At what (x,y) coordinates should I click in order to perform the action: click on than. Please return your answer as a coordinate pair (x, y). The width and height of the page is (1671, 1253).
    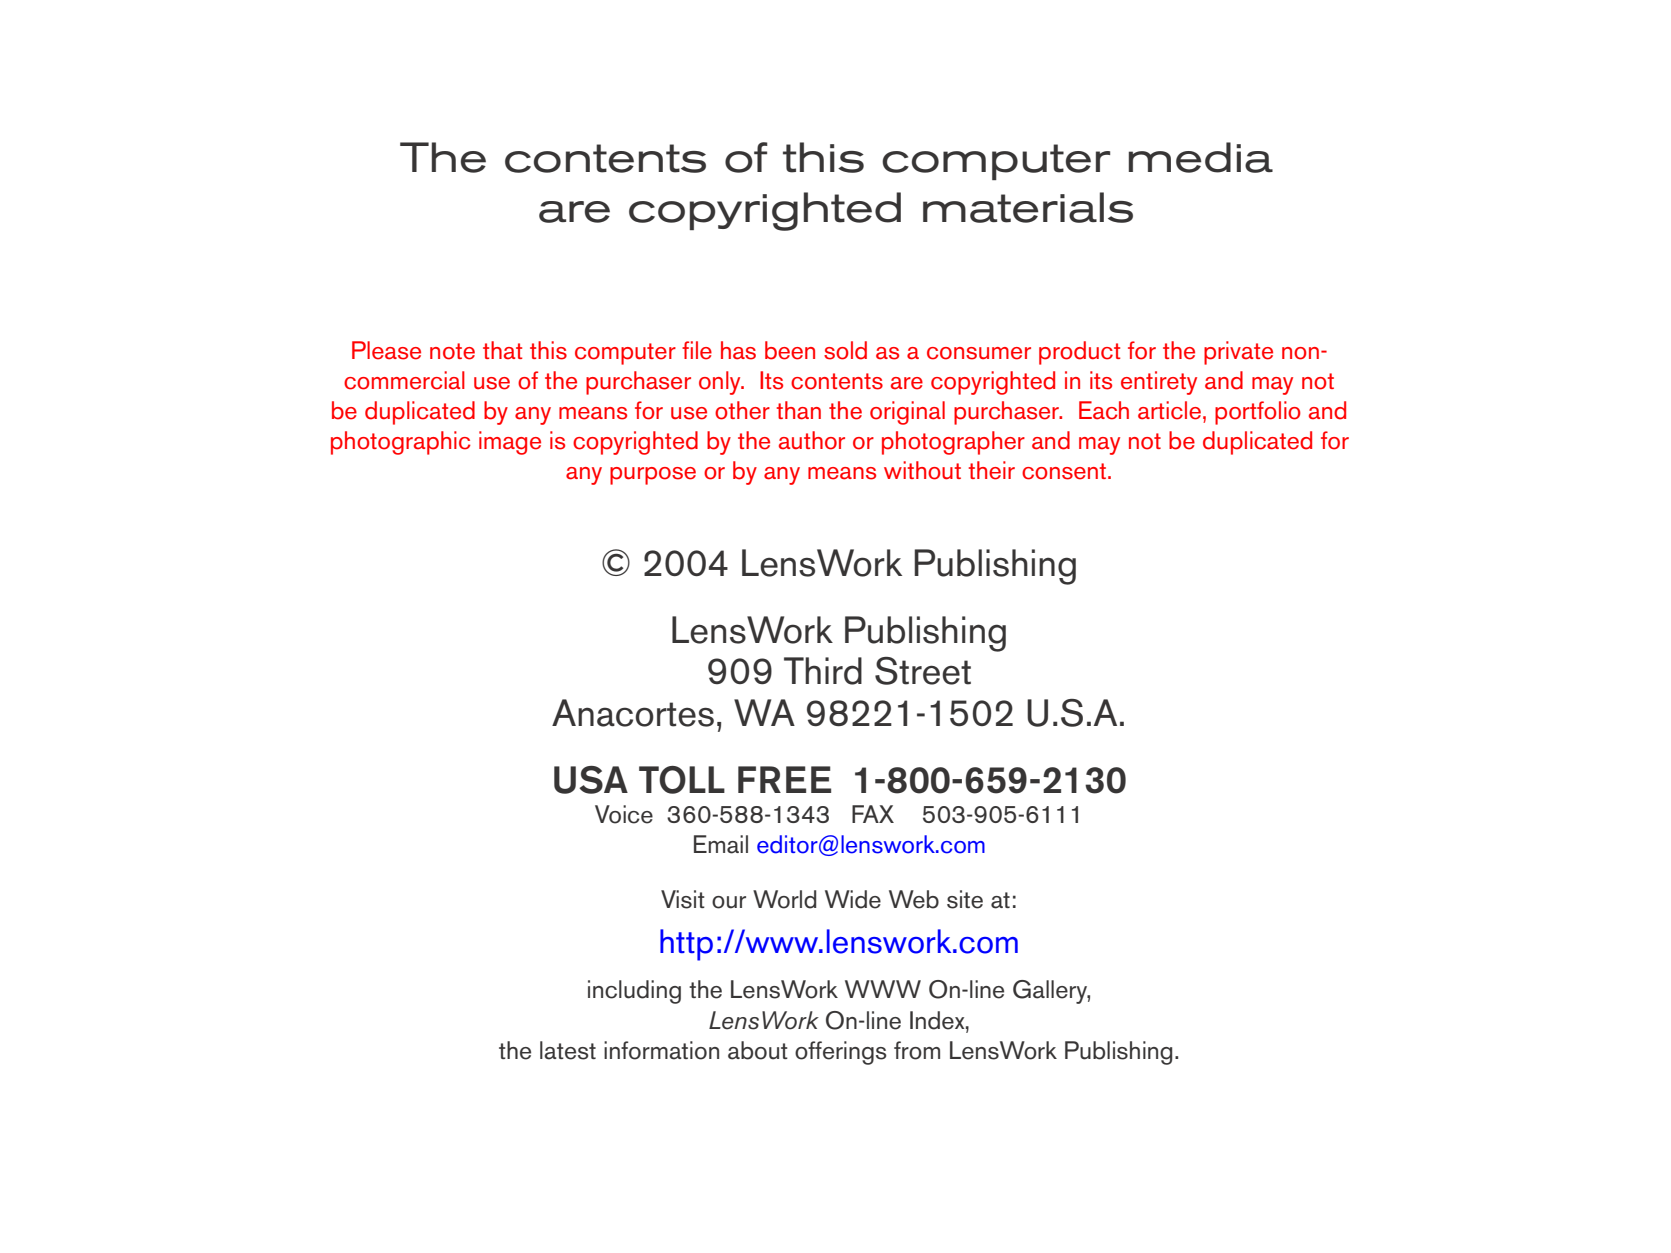
    Looking at the image, I should click on (799, 410).
